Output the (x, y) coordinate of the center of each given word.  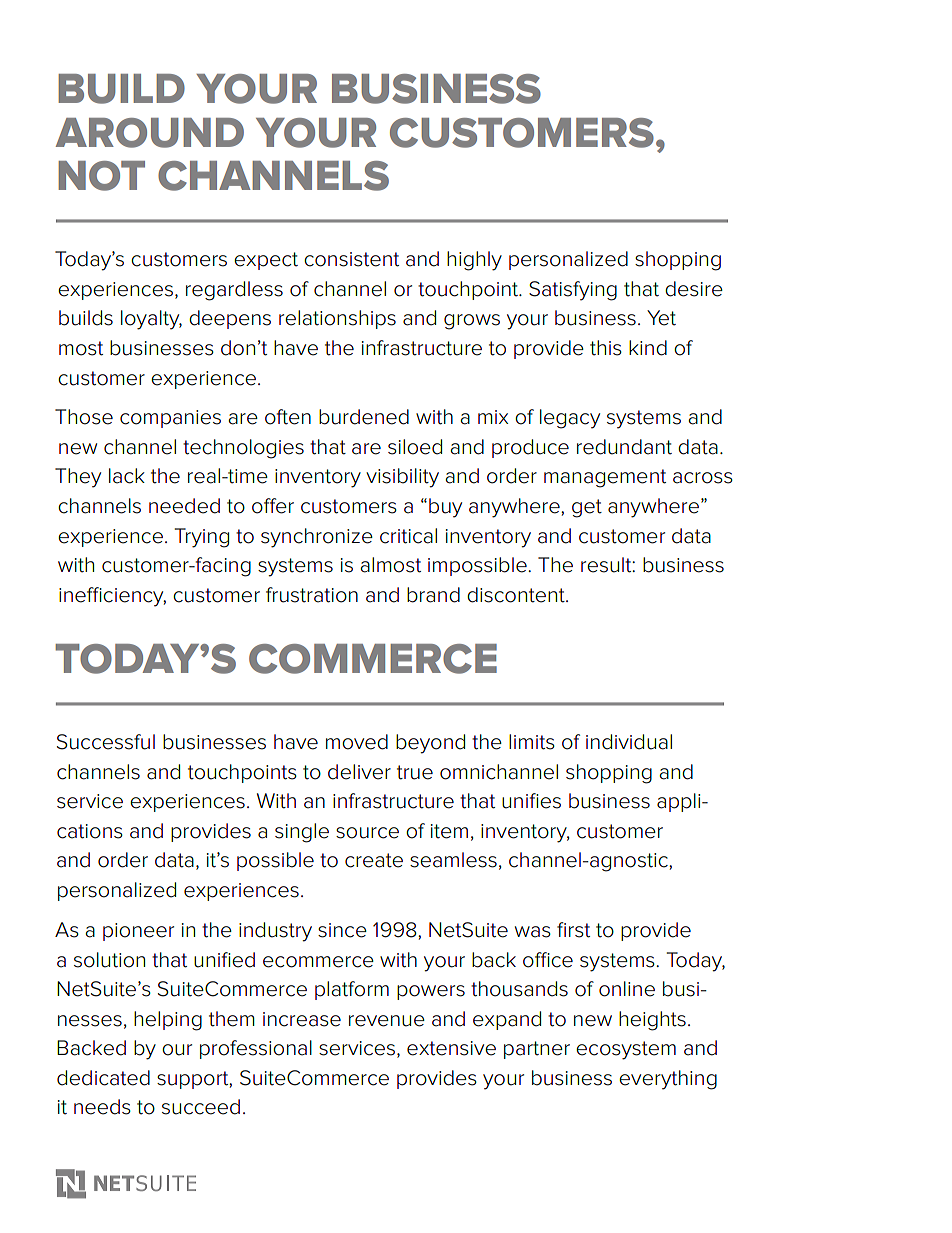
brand (433, 595)
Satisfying (573, 291)
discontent (517, 595)
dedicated (103, 1078)
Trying (202, 538)
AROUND (150, 133)
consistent (351, 259)
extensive (451, 1048)
